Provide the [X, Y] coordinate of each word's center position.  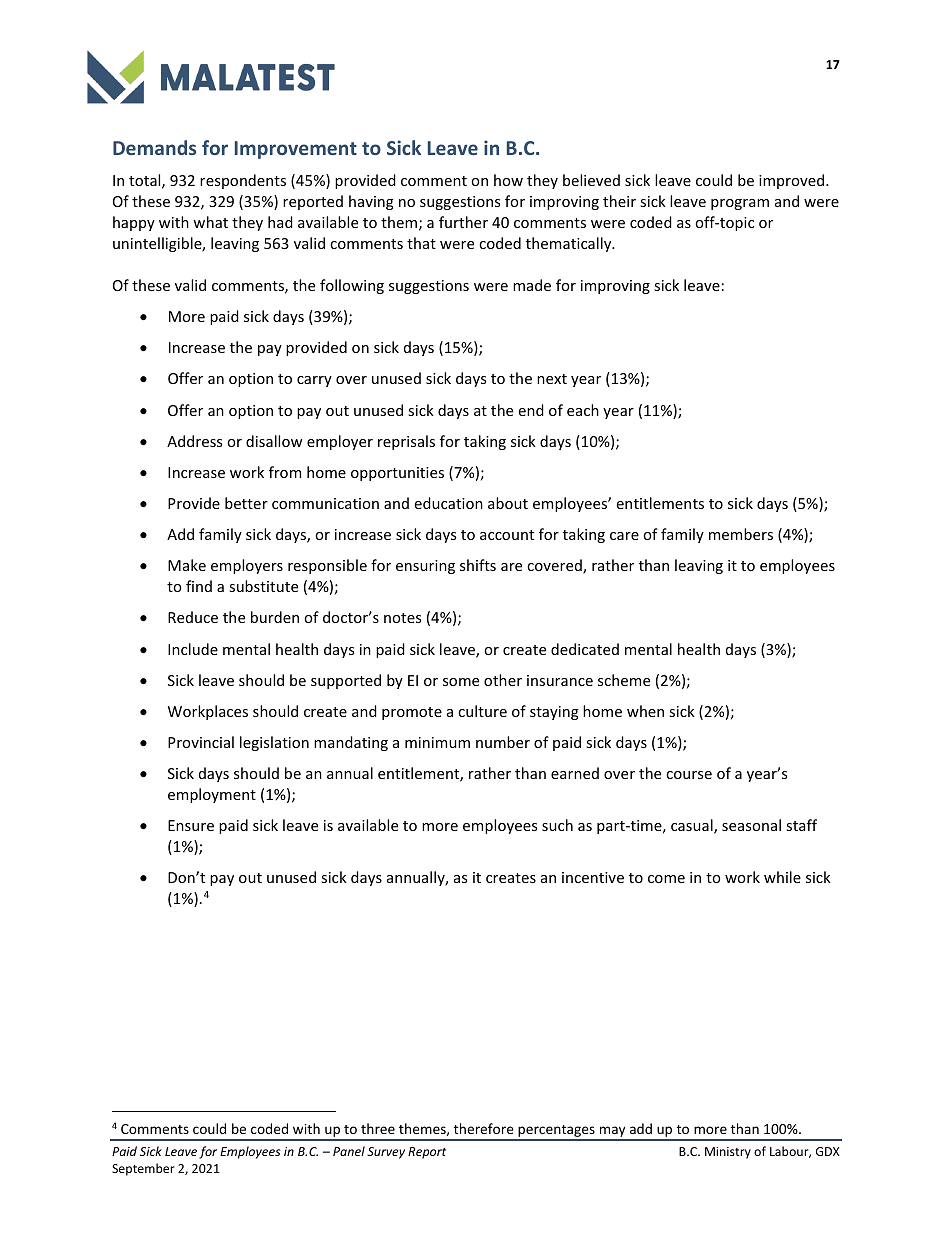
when [645, 711]
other [503, 680]
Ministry [728, 1153]
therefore [484, 1128]
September [143, 1169]
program [740, 204]
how [508, 180]
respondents [243, 181]
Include [193, 649]
